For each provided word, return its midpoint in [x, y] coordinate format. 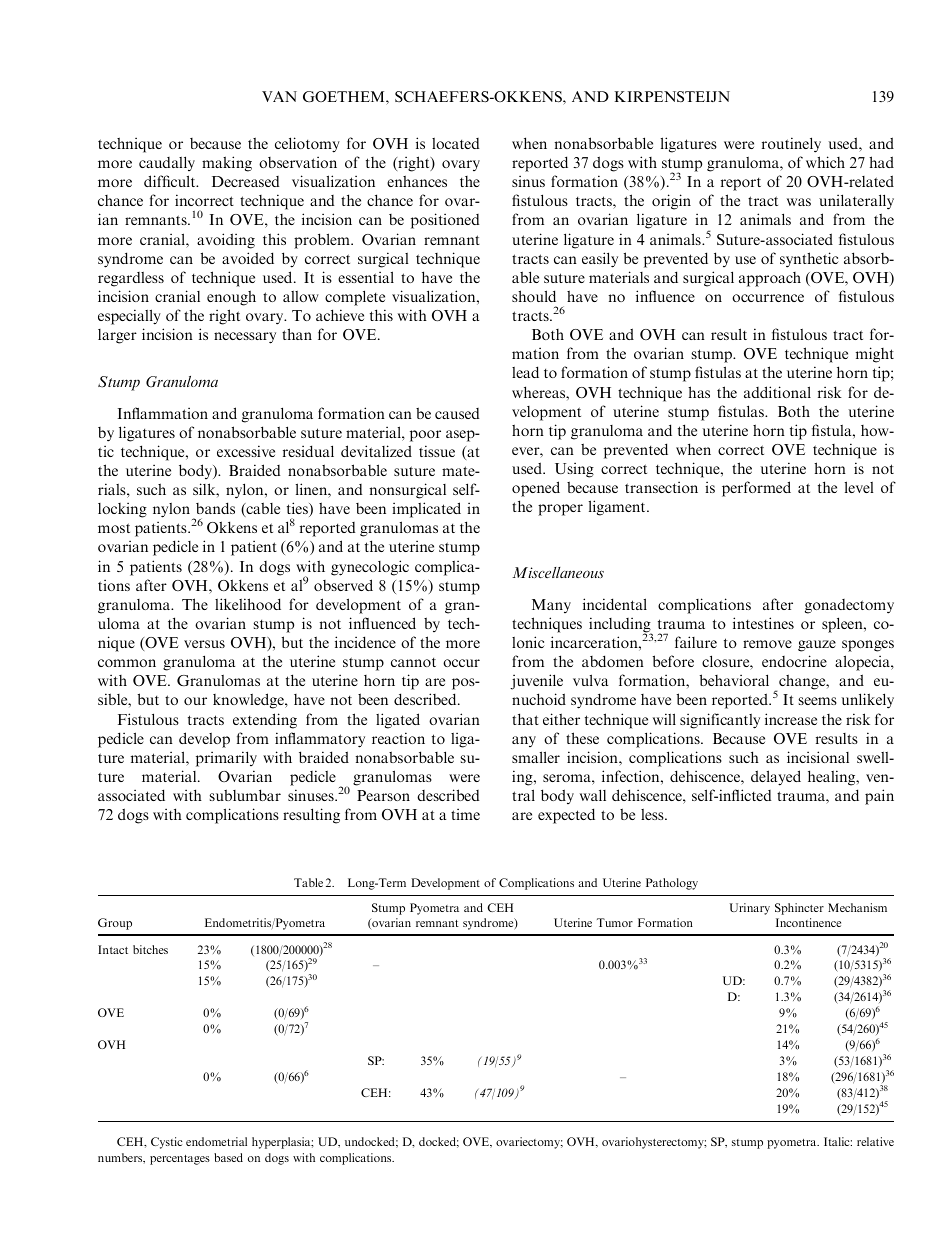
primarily [226, 759]
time [465, 814]
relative [875, 1141]
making [227, 164]
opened [536, 489]
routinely [791, 145]
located [455, 143]
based [228, 1157]
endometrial [216, 1141]
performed [756, 489]
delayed [776, 778]
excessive [246, 451]
